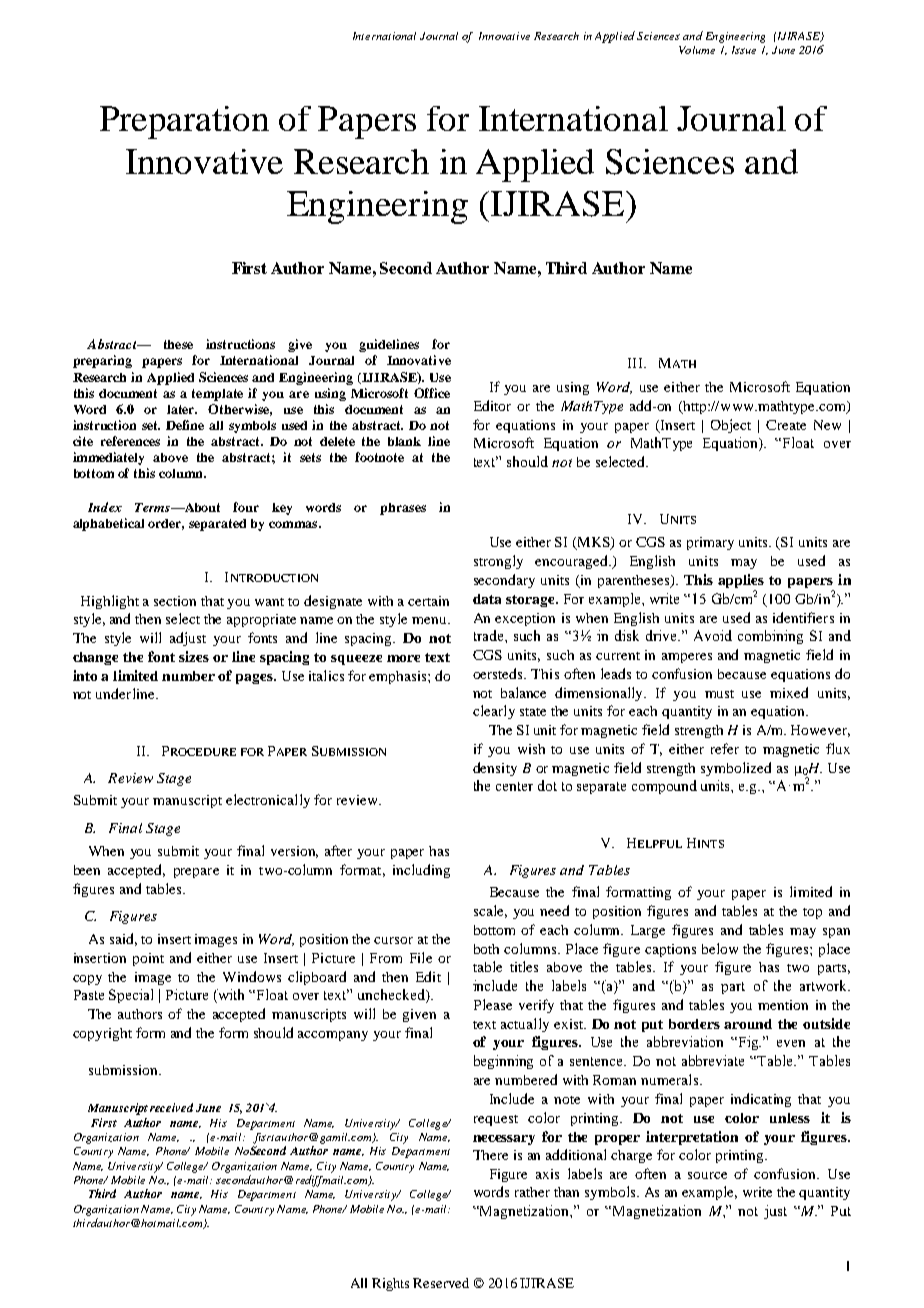 The height and width of the page is (1308, 924). What do you see at coordinates (171, 1107) in the page?
I see `received` at bounding box center [171, 1107].
